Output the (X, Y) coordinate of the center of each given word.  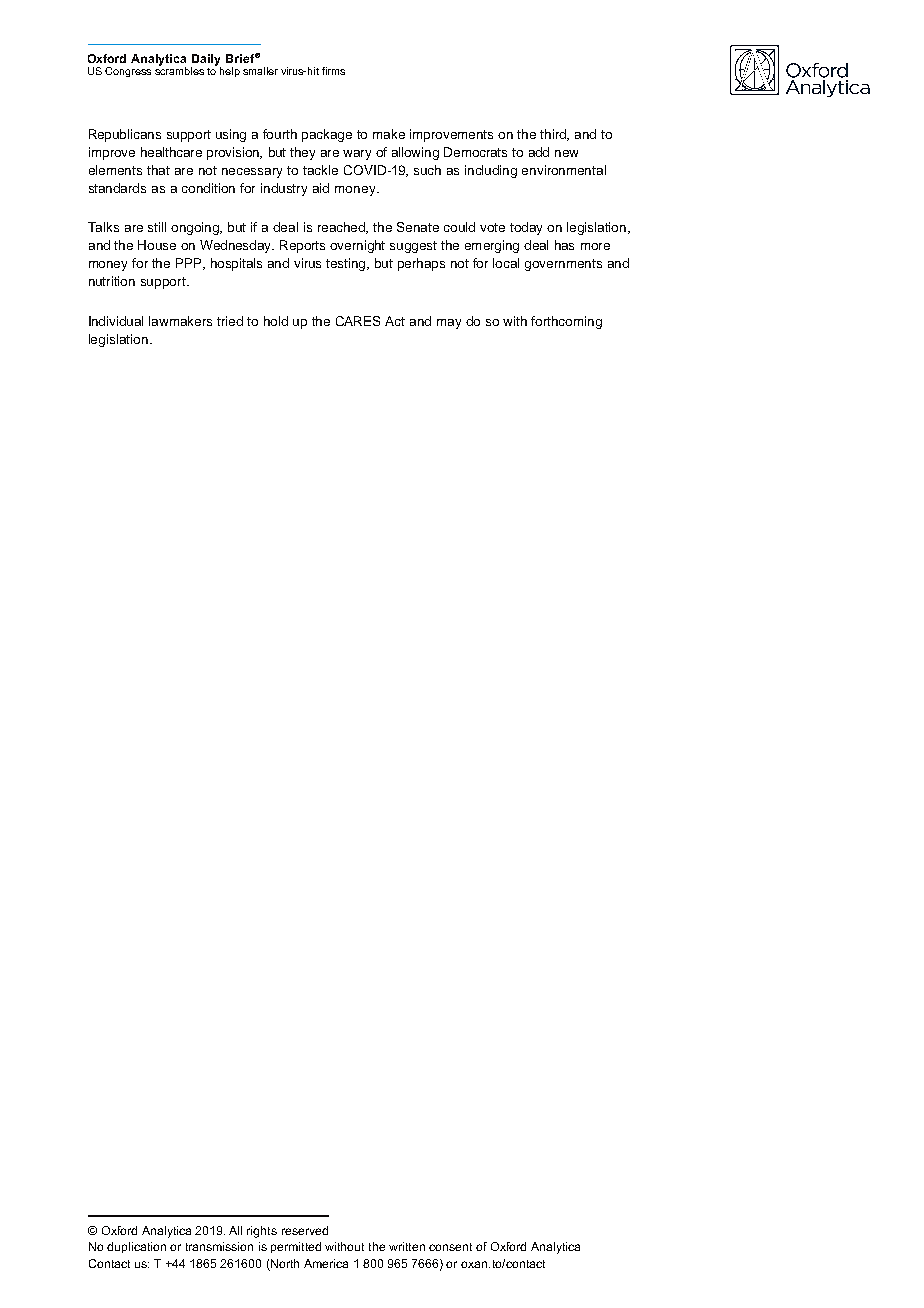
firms (333, 71)
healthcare (171, 152)
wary (357, 155)
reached (343, 228)
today (526, 228)
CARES (358, 321)
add (539, 152)
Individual (116, 321)
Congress (128, 72)
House (157, 245)
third (554, 135)
